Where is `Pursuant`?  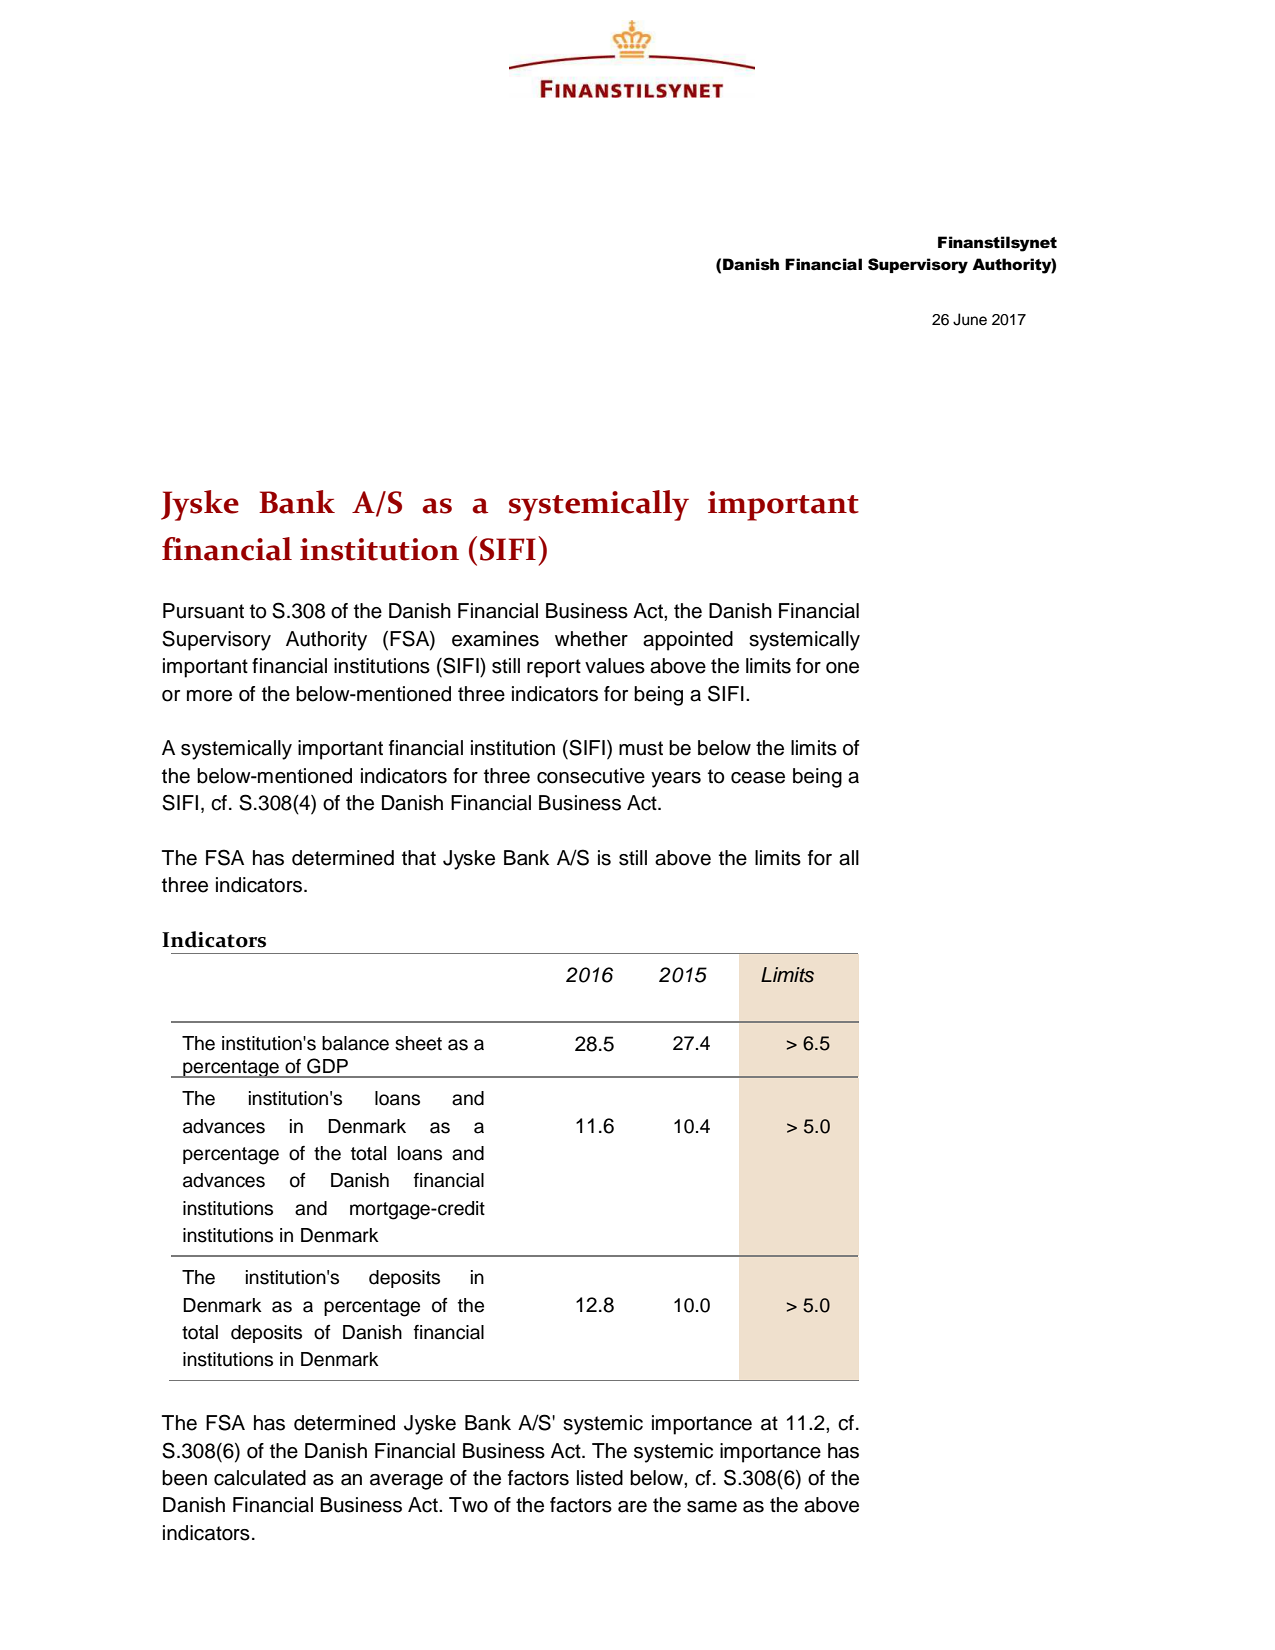 Pursuant is located at coordinates (203, 611).
